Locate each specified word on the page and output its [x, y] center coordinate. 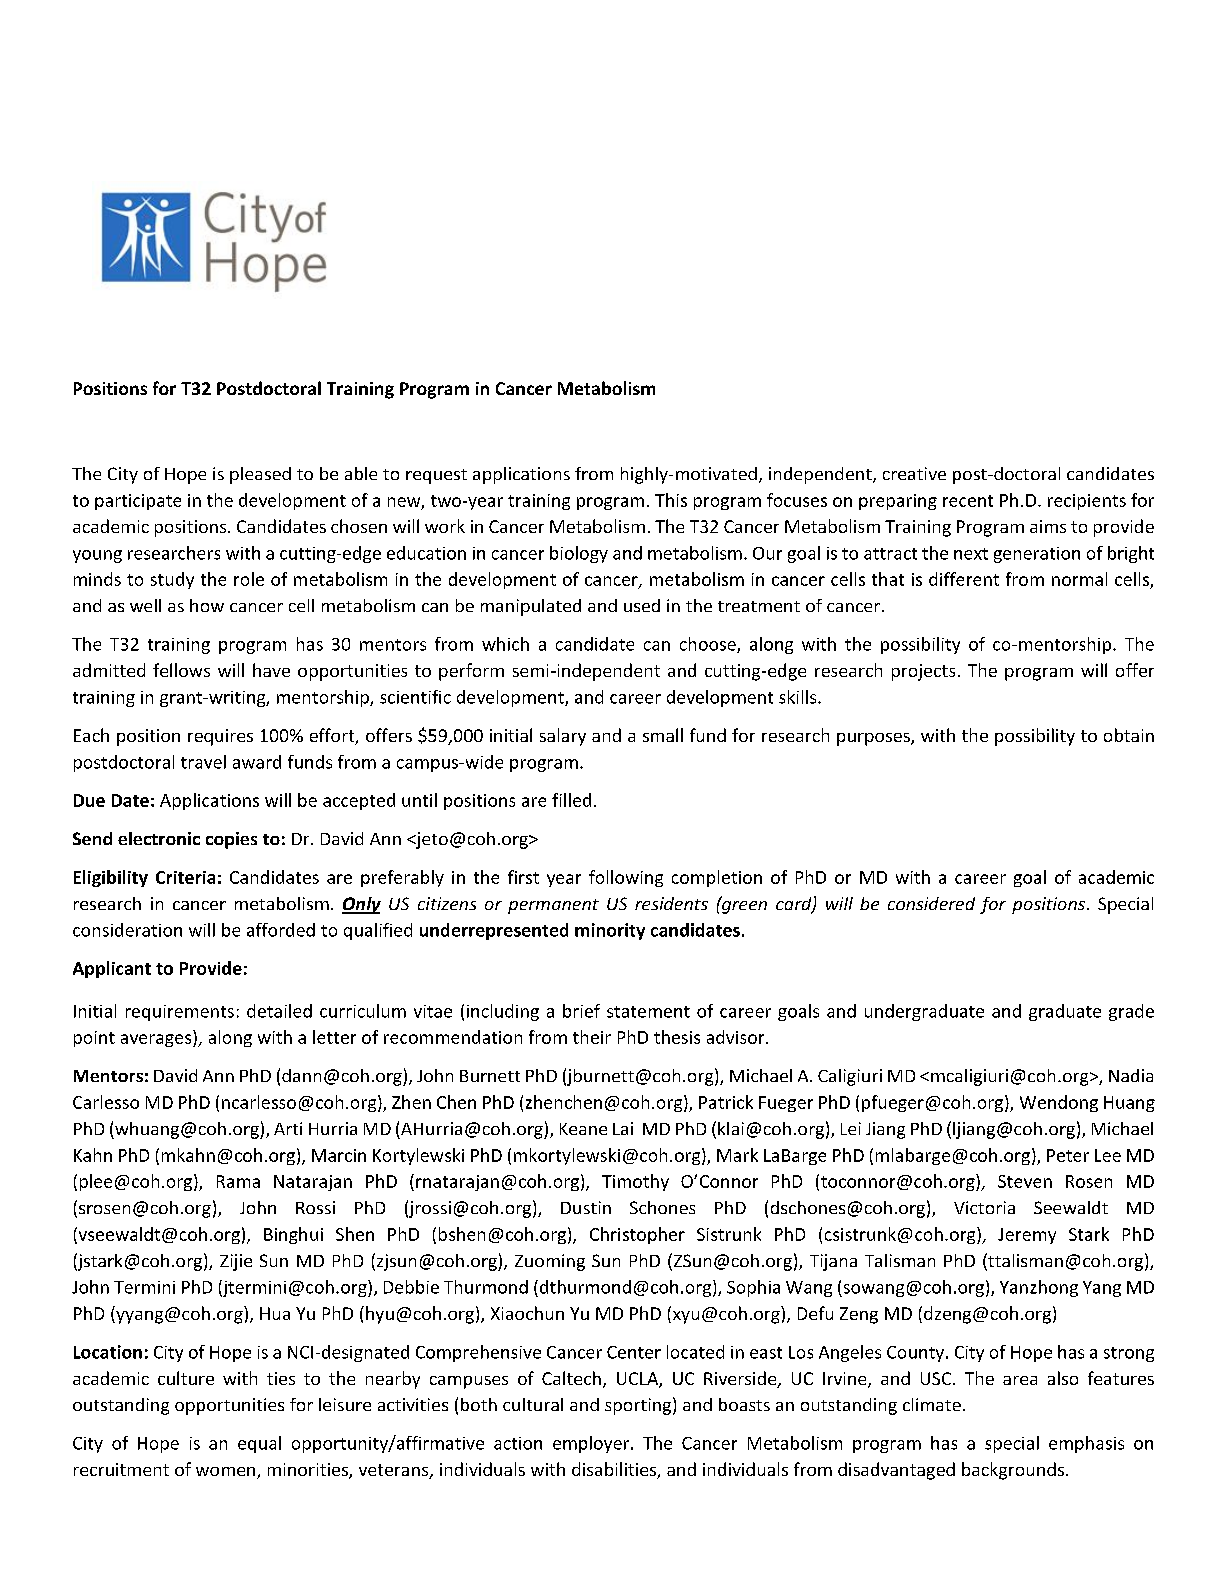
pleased [260, 475]
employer [592, 1444]
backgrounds [1014, 1471]
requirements [180, 1013]
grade [1131, 1012]
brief [581, 1011]
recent [968, 501]
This [671, 500]
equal [259, 1444]
